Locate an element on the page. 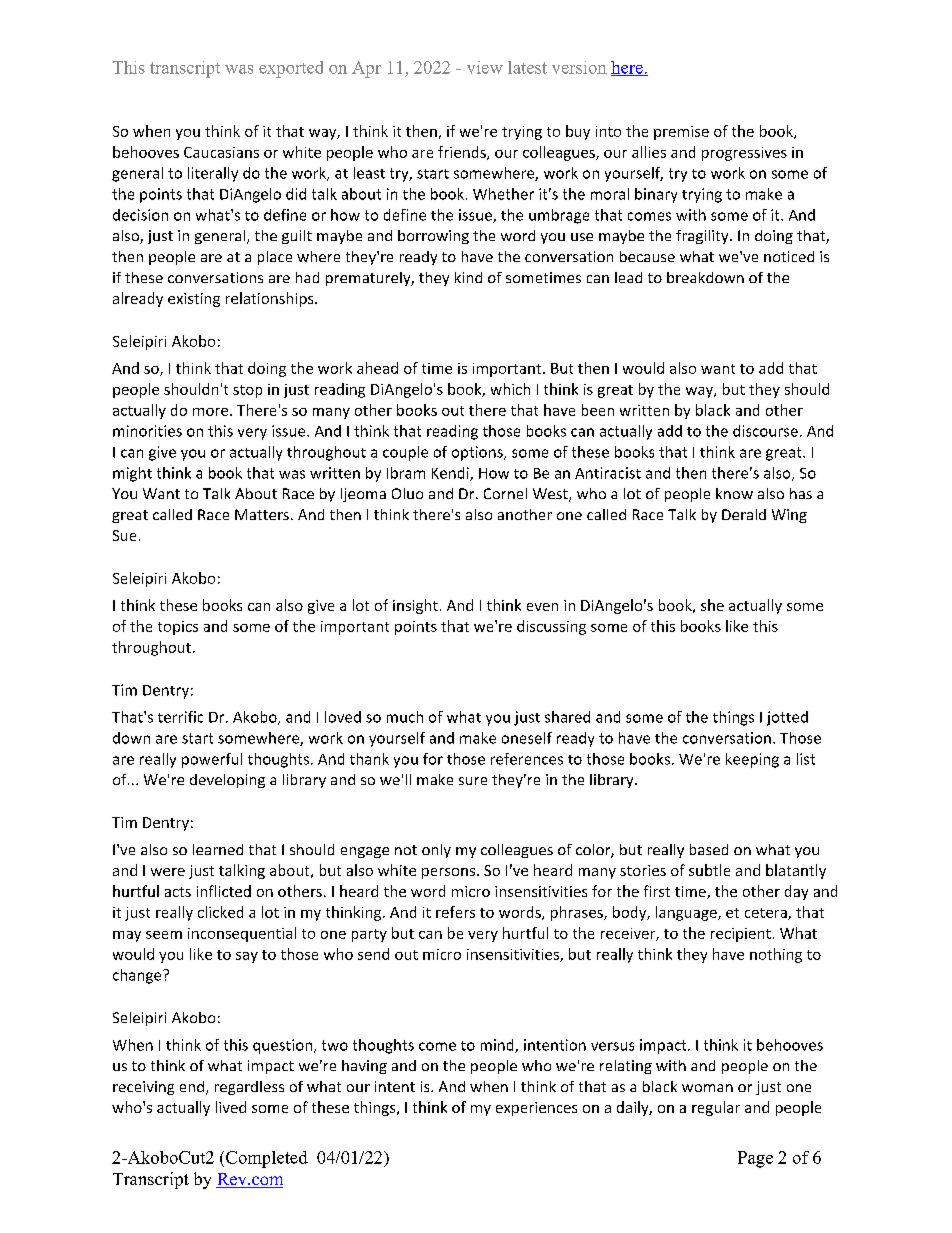 This image has height=1233, width=952. subtle is located at coordinates (709, 870).
